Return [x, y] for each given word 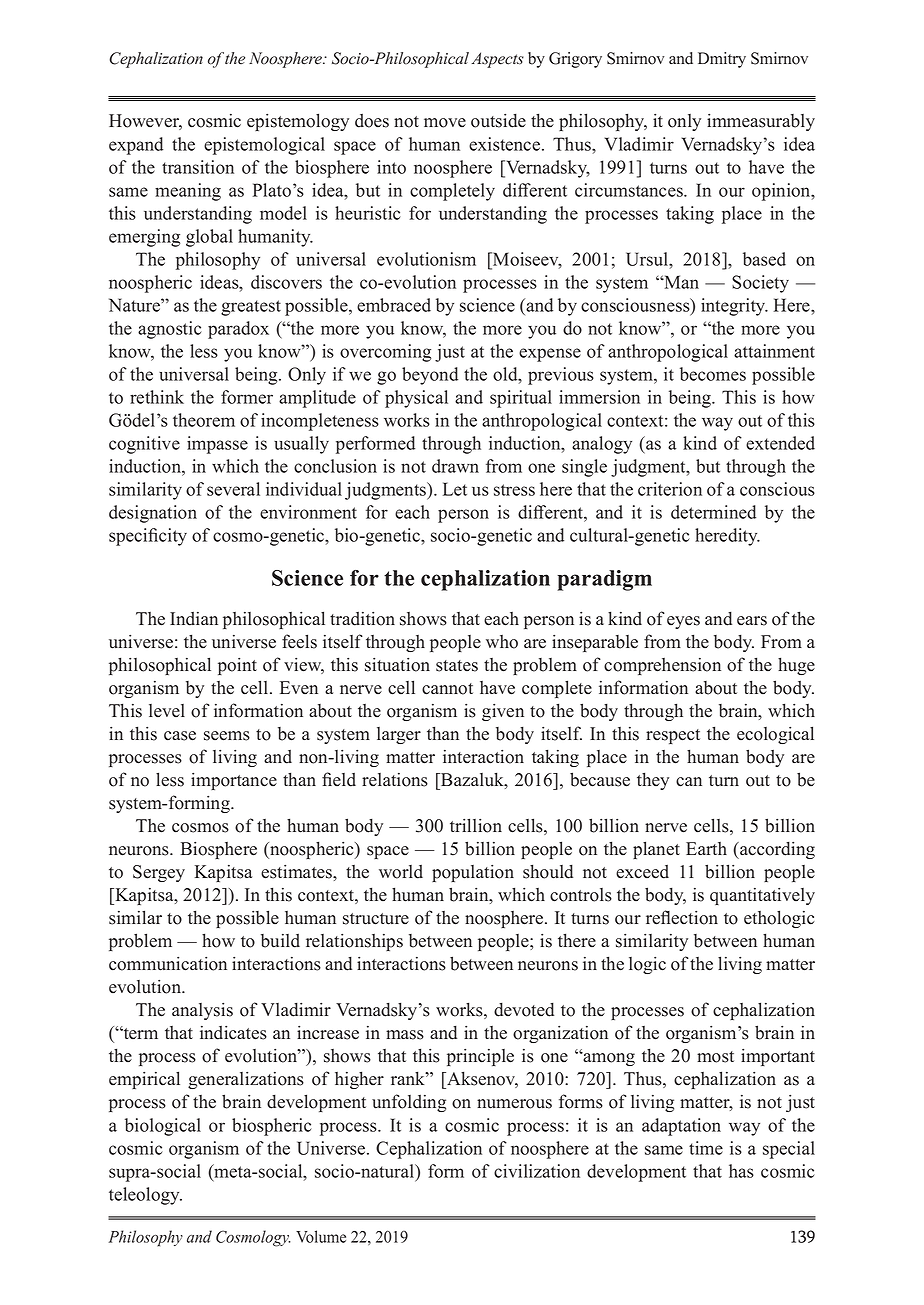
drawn [455, 466]
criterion [670, 489]
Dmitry [722, 60]
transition [198, 167]
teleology [145, 1196]
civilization [537, 1171]
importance [234, 781]
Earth [706, 848]
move [445, 123]
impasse [217, 445]
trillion [476, 825]
